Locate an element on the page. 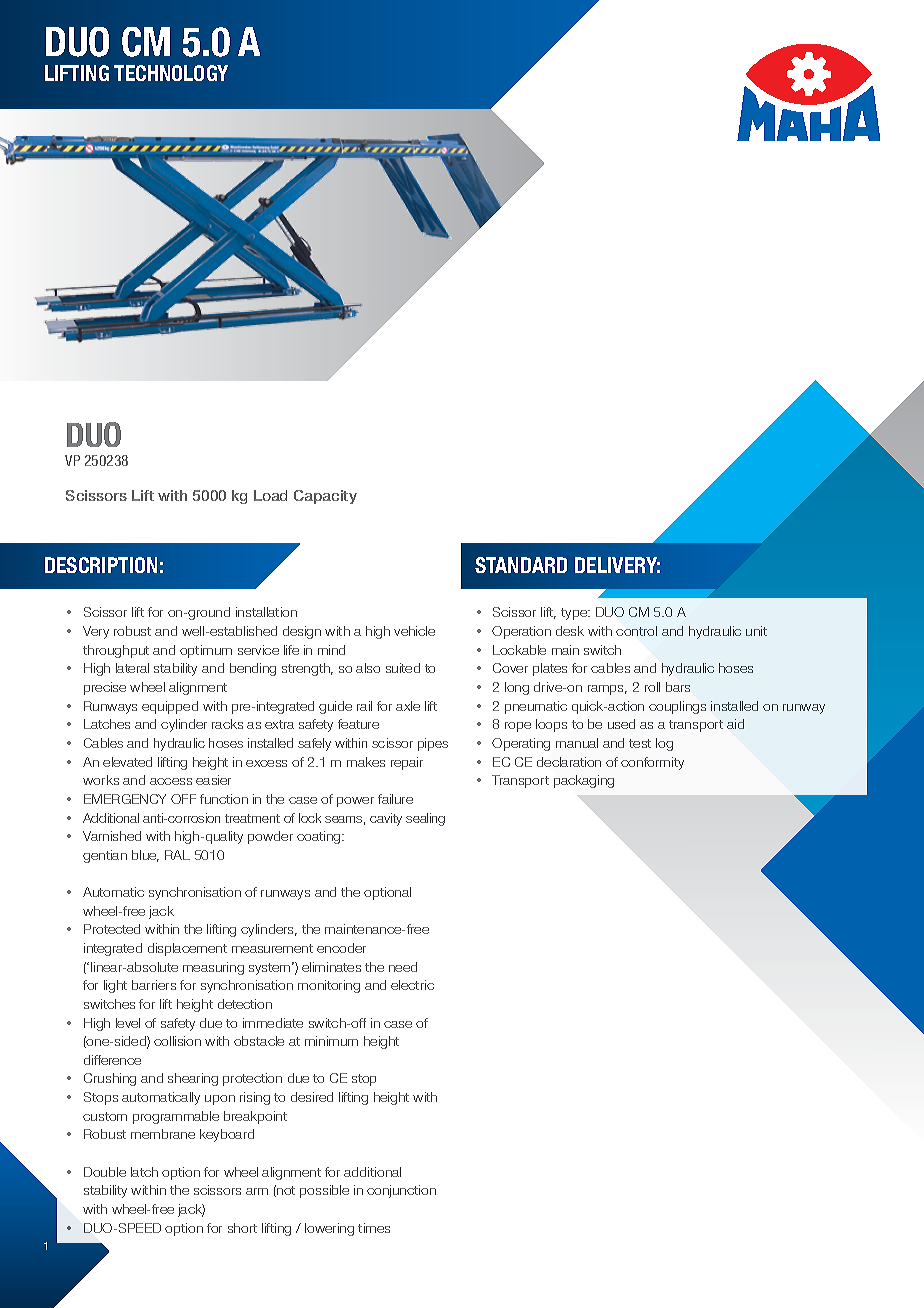 This page has width=924, height=1308. TECHNOLOGY is located at coordinates (171, 73).
